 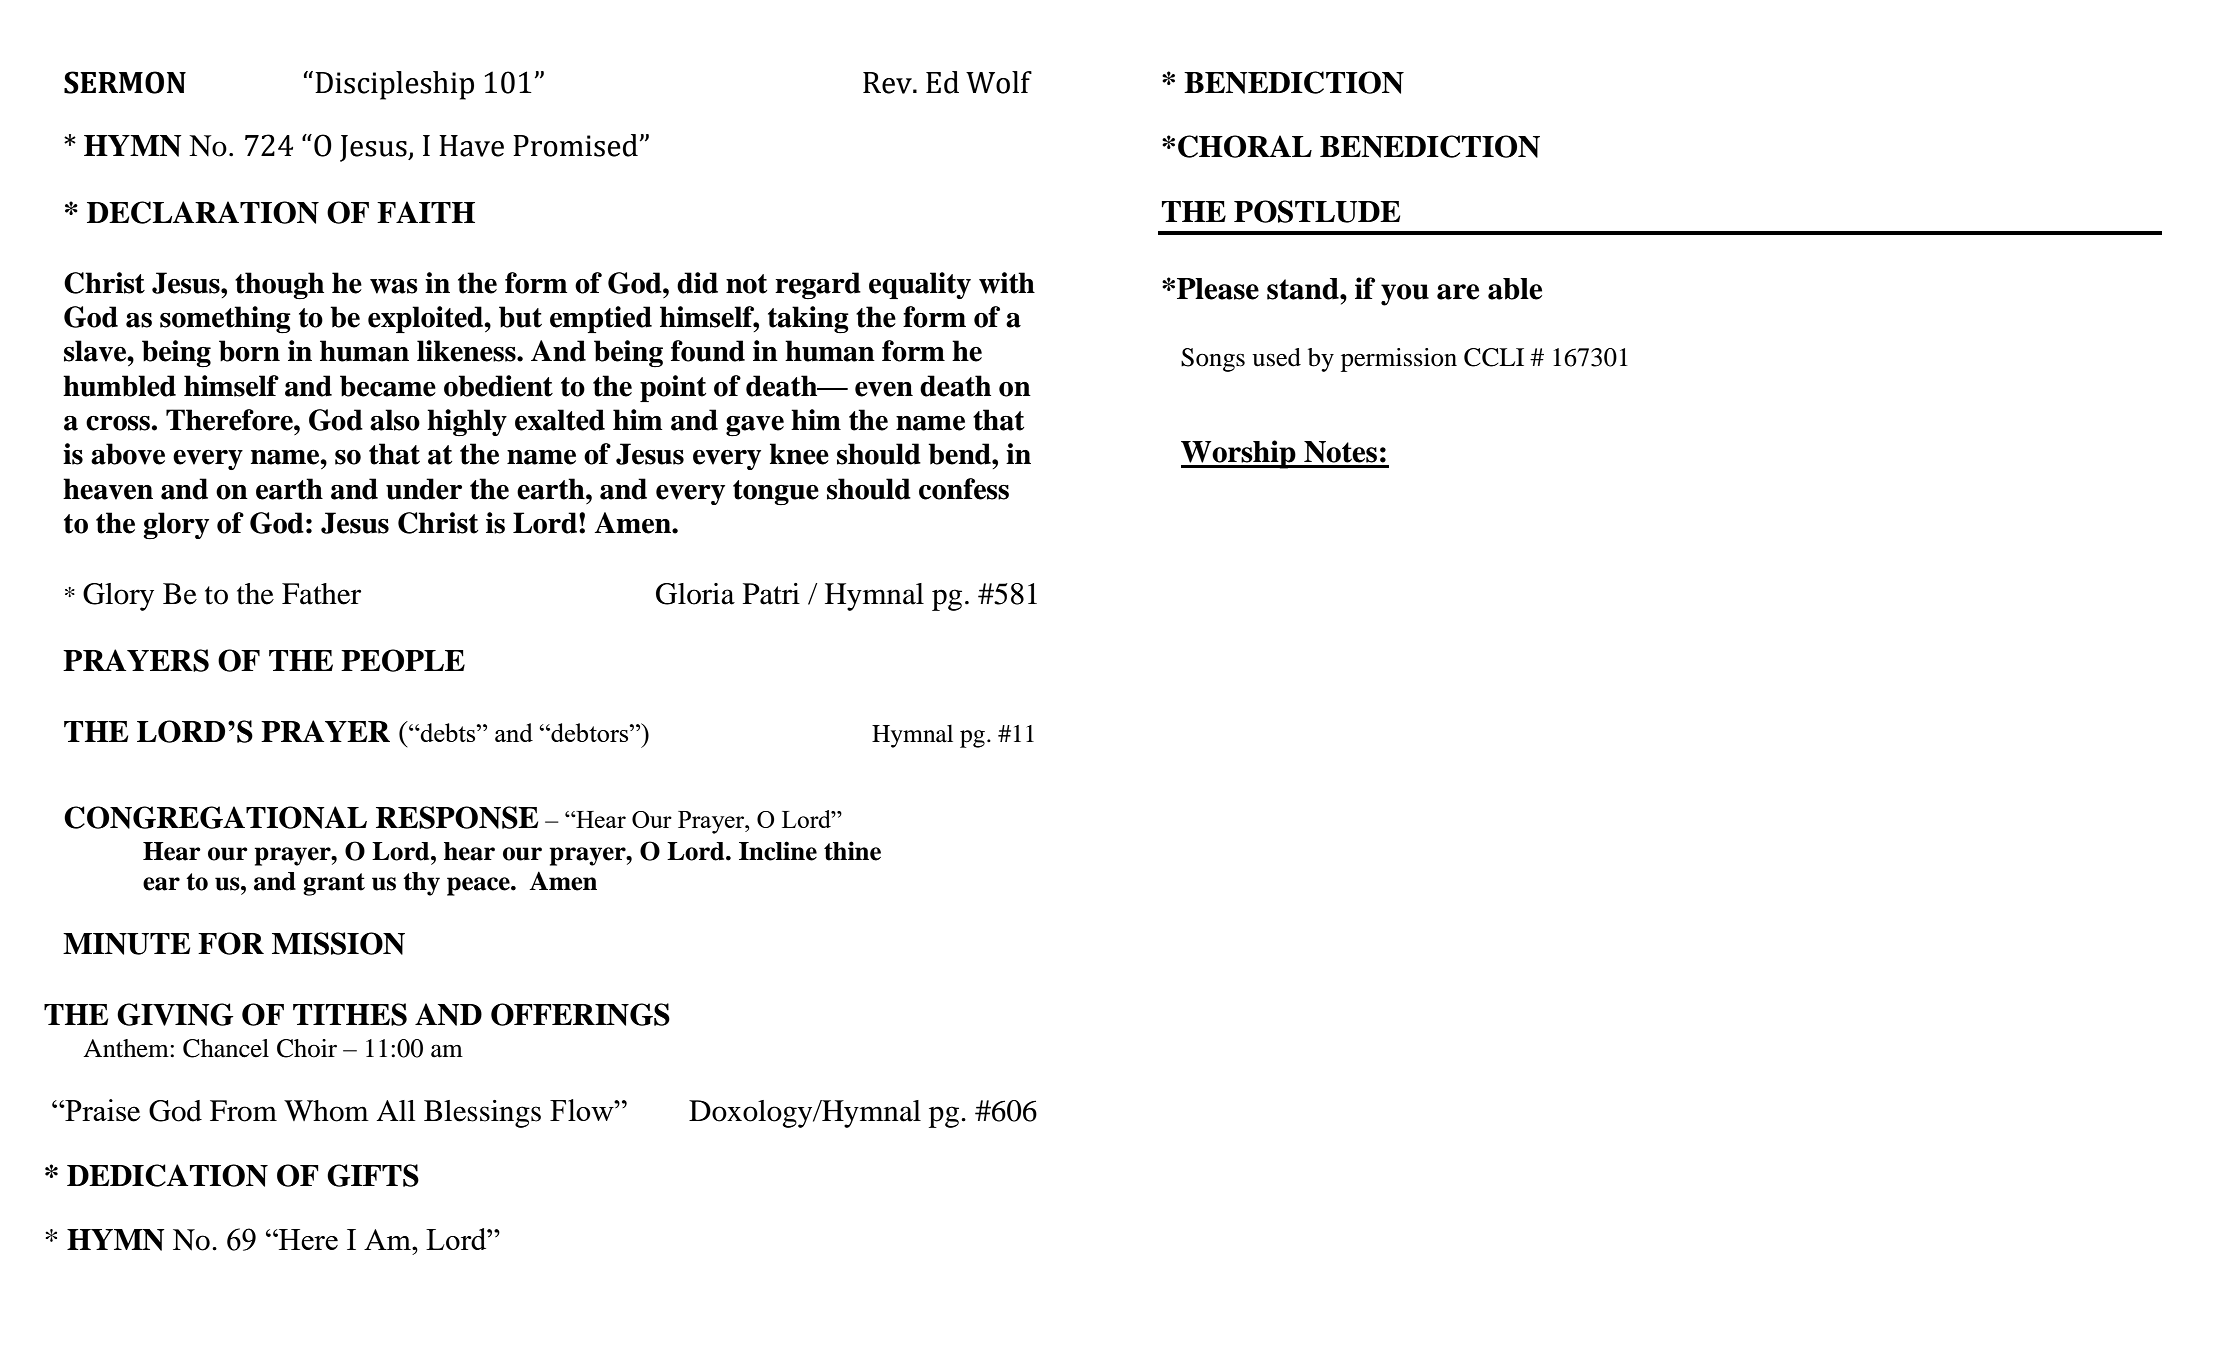 What do you see at coordinates (482, 1114) in the image?
I see `Blessings` at bounding box center [482, 1114].
